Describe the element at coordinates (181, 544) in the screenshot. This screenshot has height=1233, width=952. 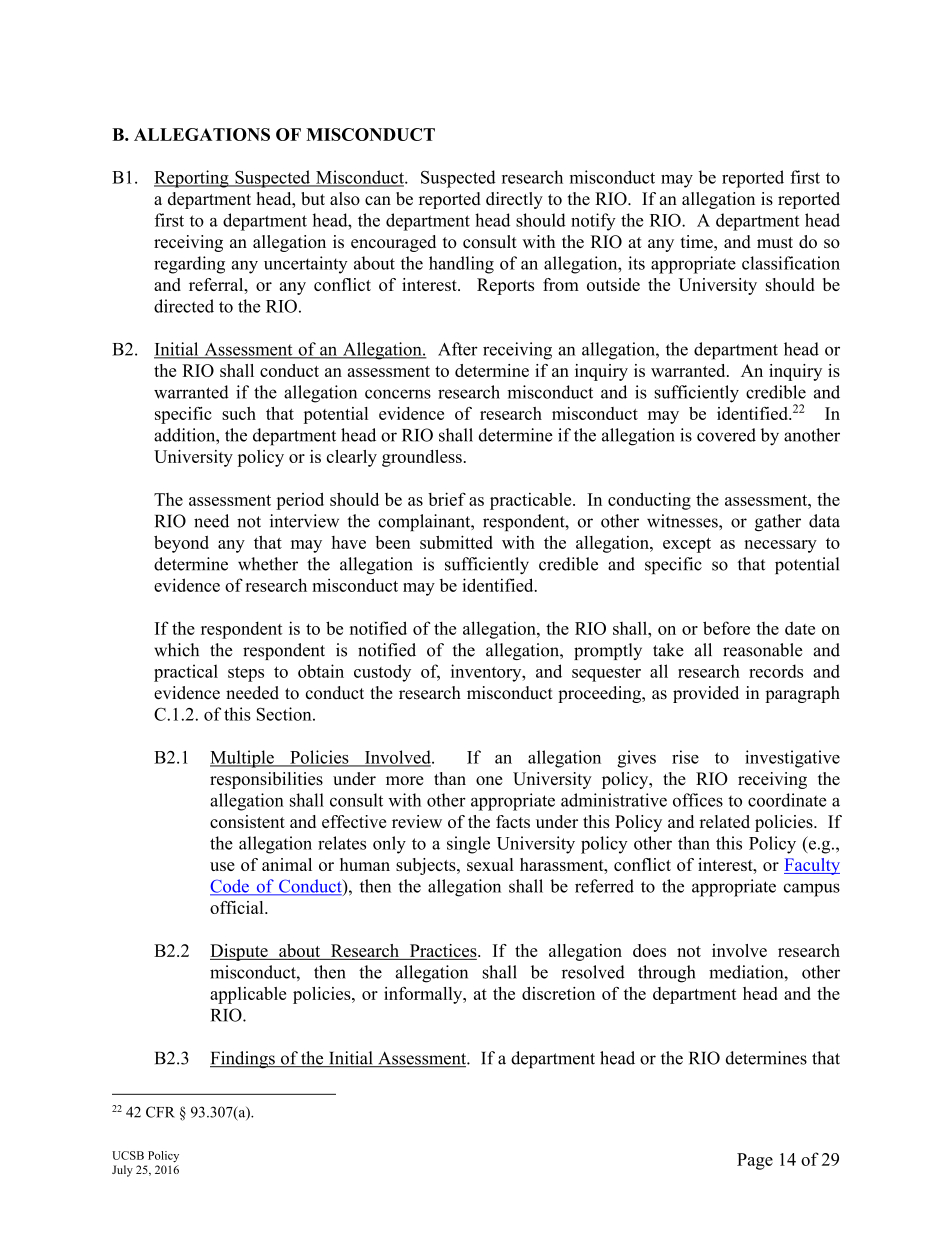
I see `beyond` at that location.
